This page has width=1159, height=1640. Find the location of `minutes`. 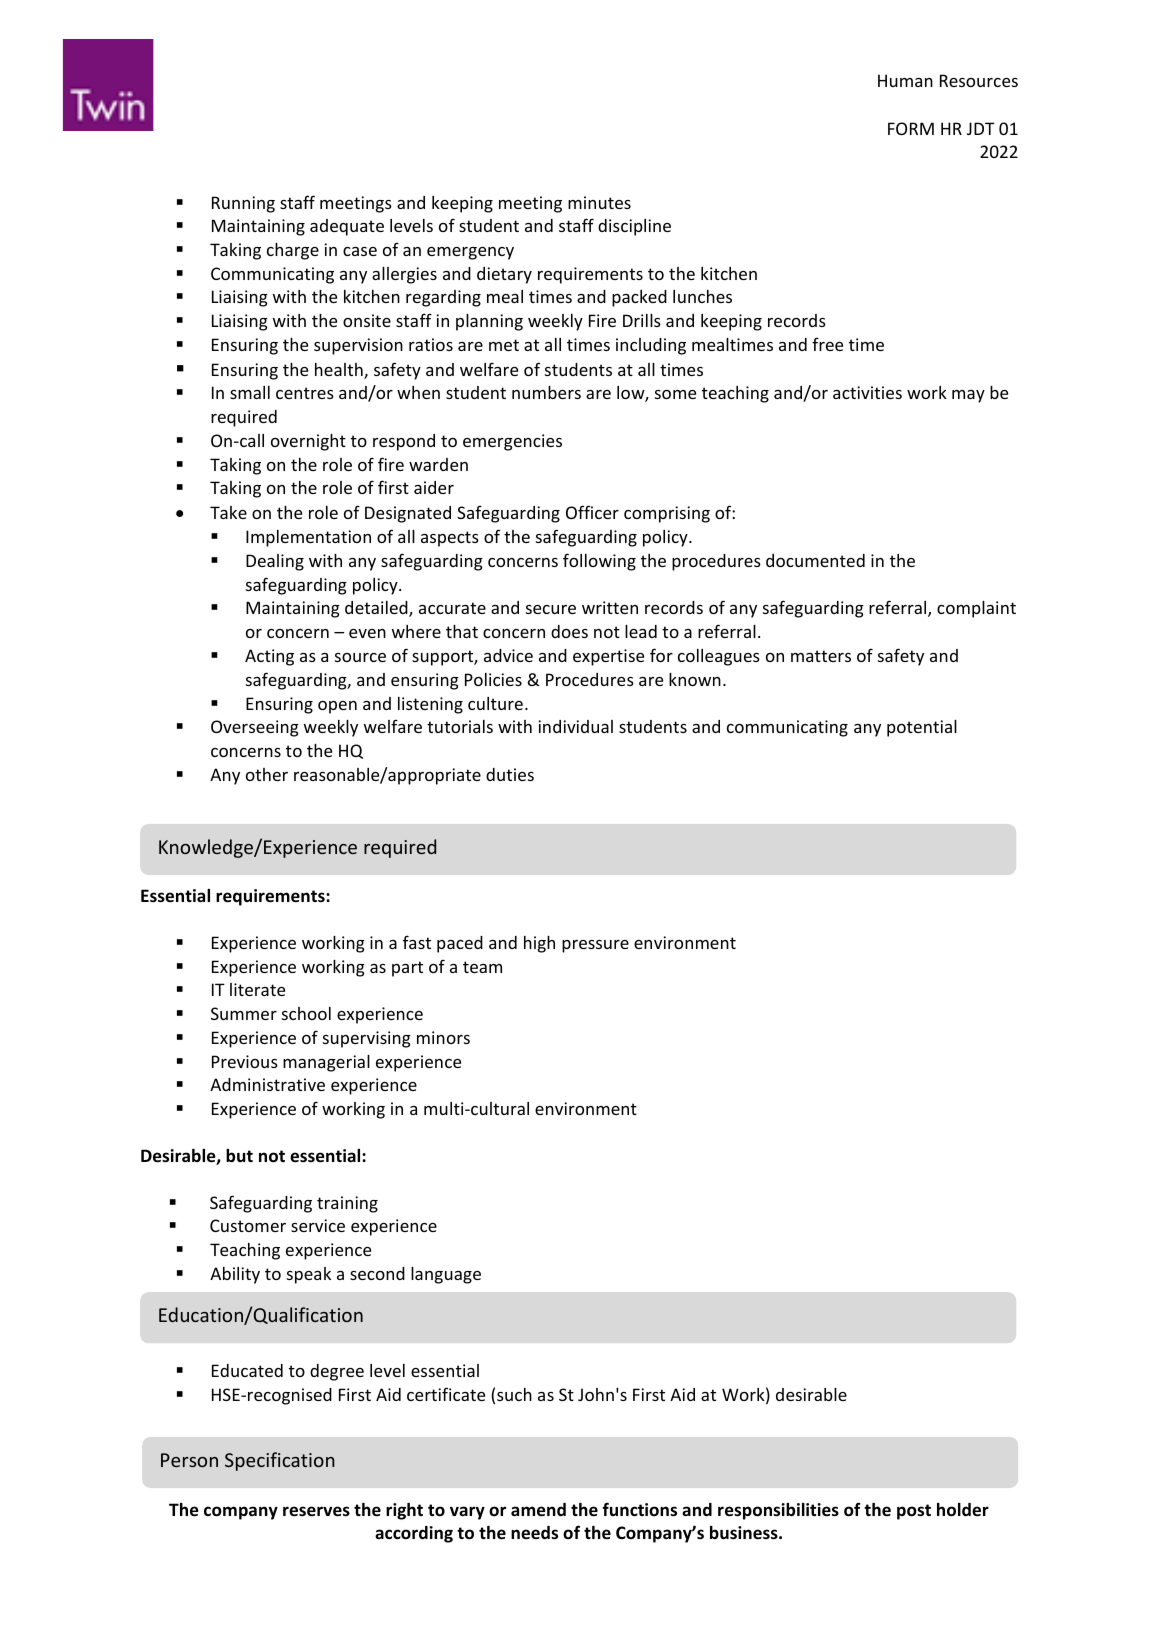

minutes is located at coordinates (599, 202).
